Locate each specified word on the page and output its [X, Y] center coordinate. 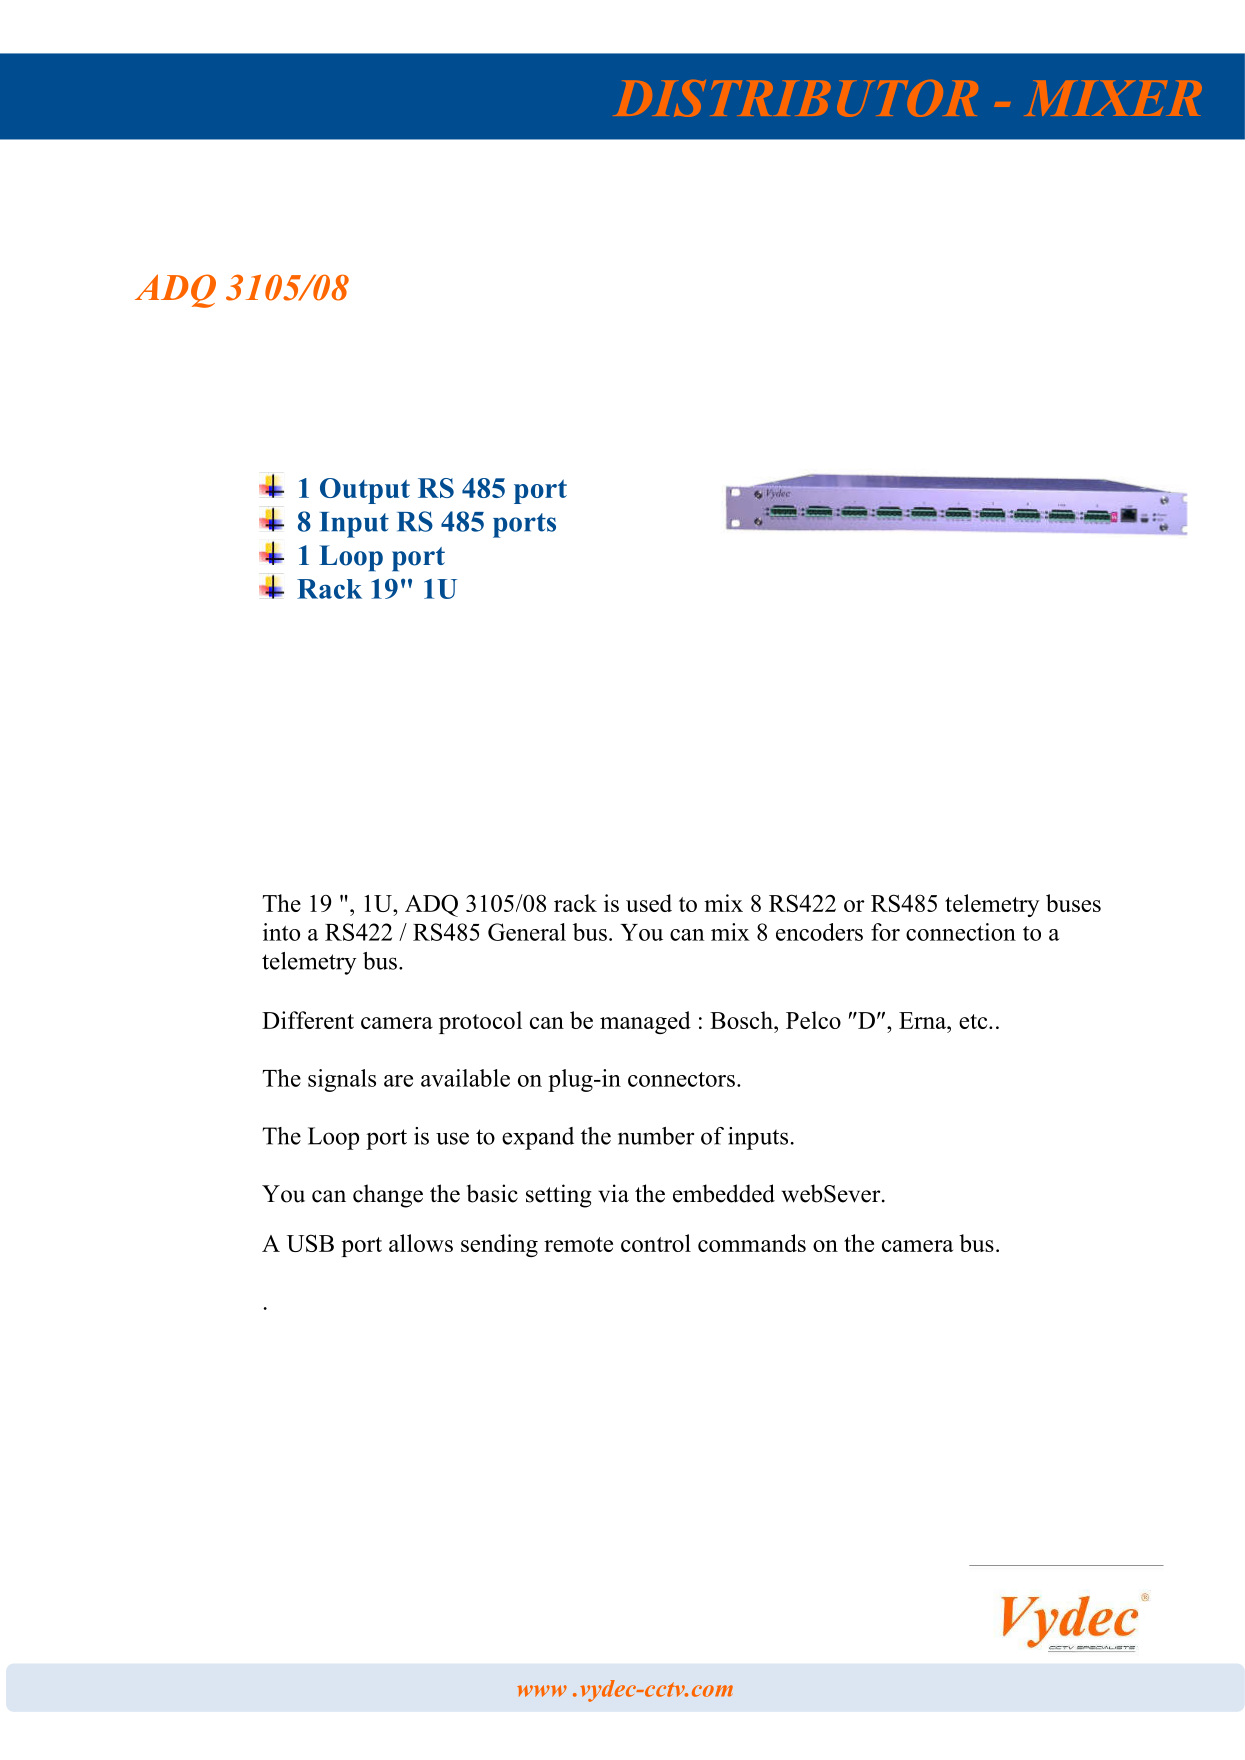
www [542, 1691]
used [649, 903]
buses [1073, 903]
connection [961, 932]
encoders [819, 932]
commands [752, 1243]
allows [421, 1243]
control [656, 1243]
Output [365, 491]
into [281, 932]
